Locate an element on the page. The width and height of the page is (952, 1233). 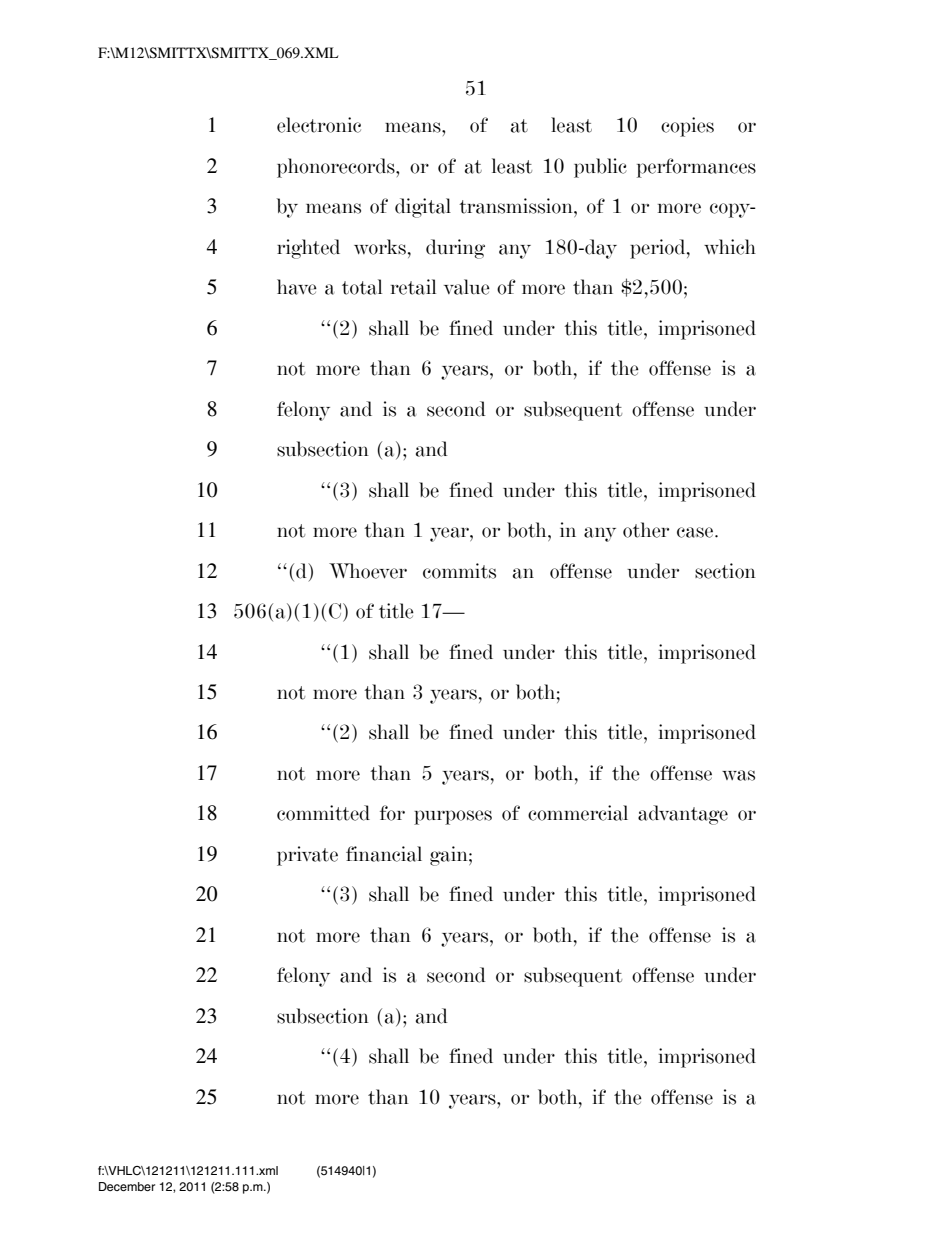
December is located at coordinates (127, 1186).
